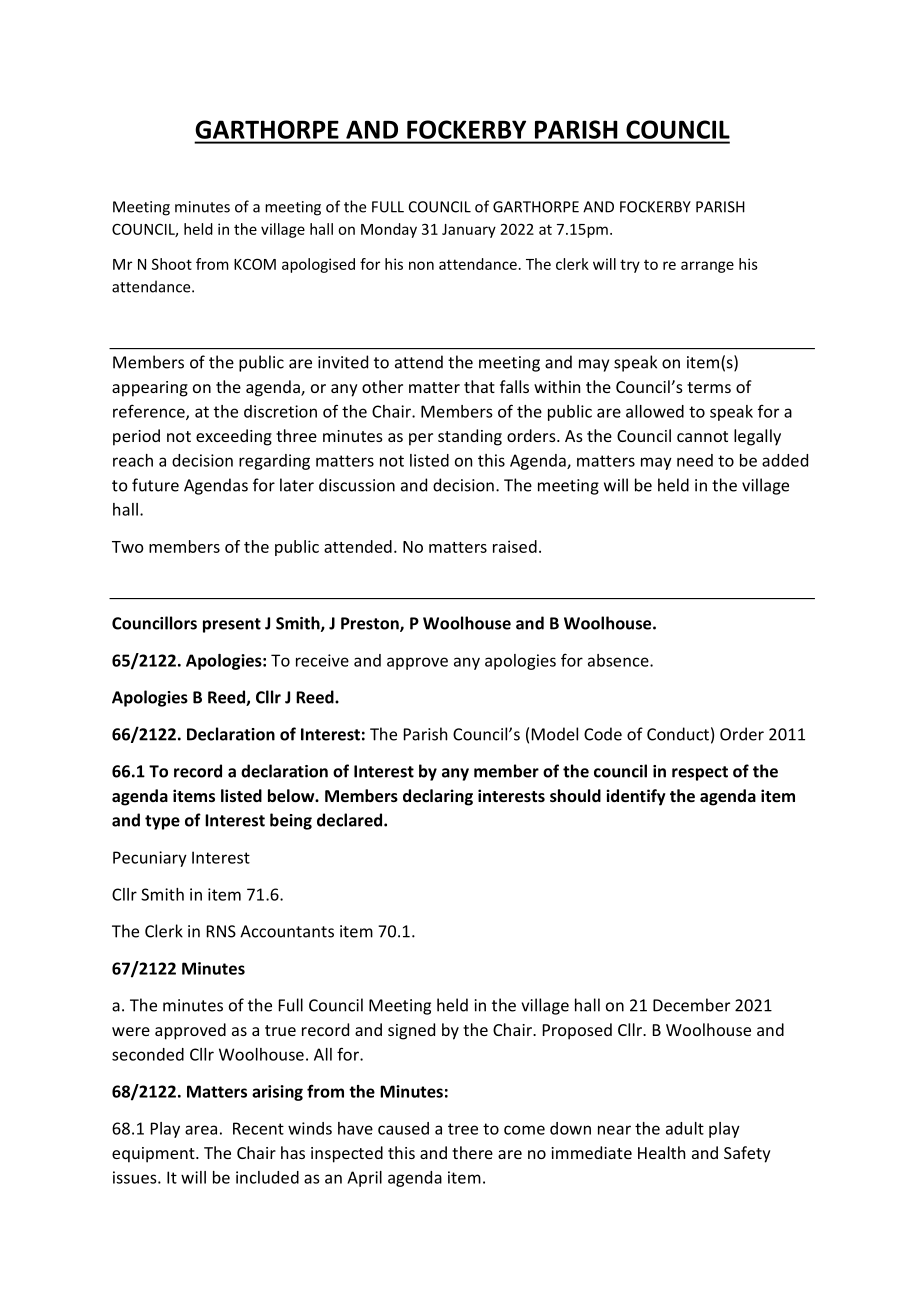 Image resolution: width=924 pixels, height=1308 pixels. Describe the element at coordinates (691, 1005) in the screenshot. I see `December` at that location.
